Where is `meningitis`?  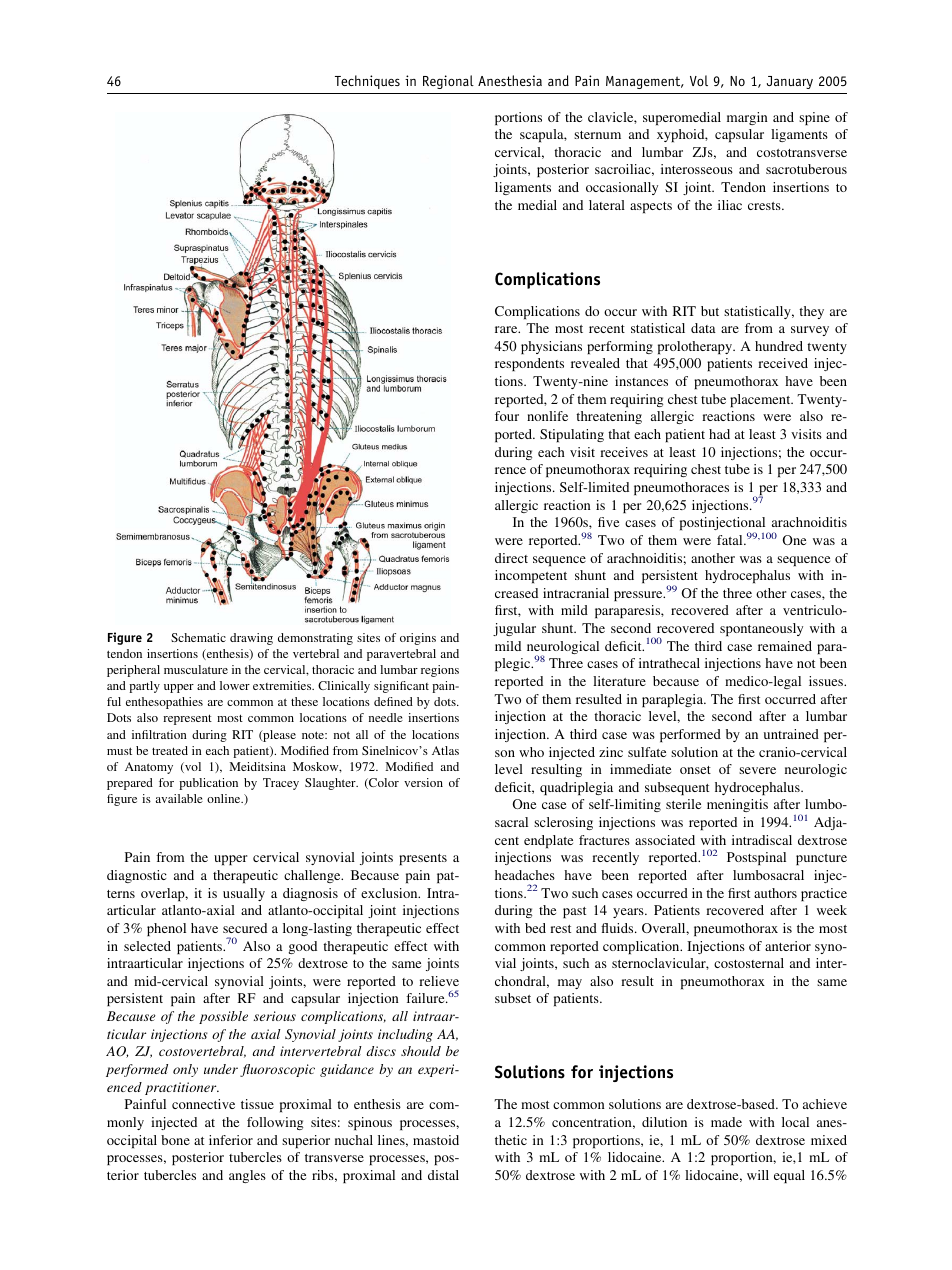
meningitis is located at coordinates (737, 805).
